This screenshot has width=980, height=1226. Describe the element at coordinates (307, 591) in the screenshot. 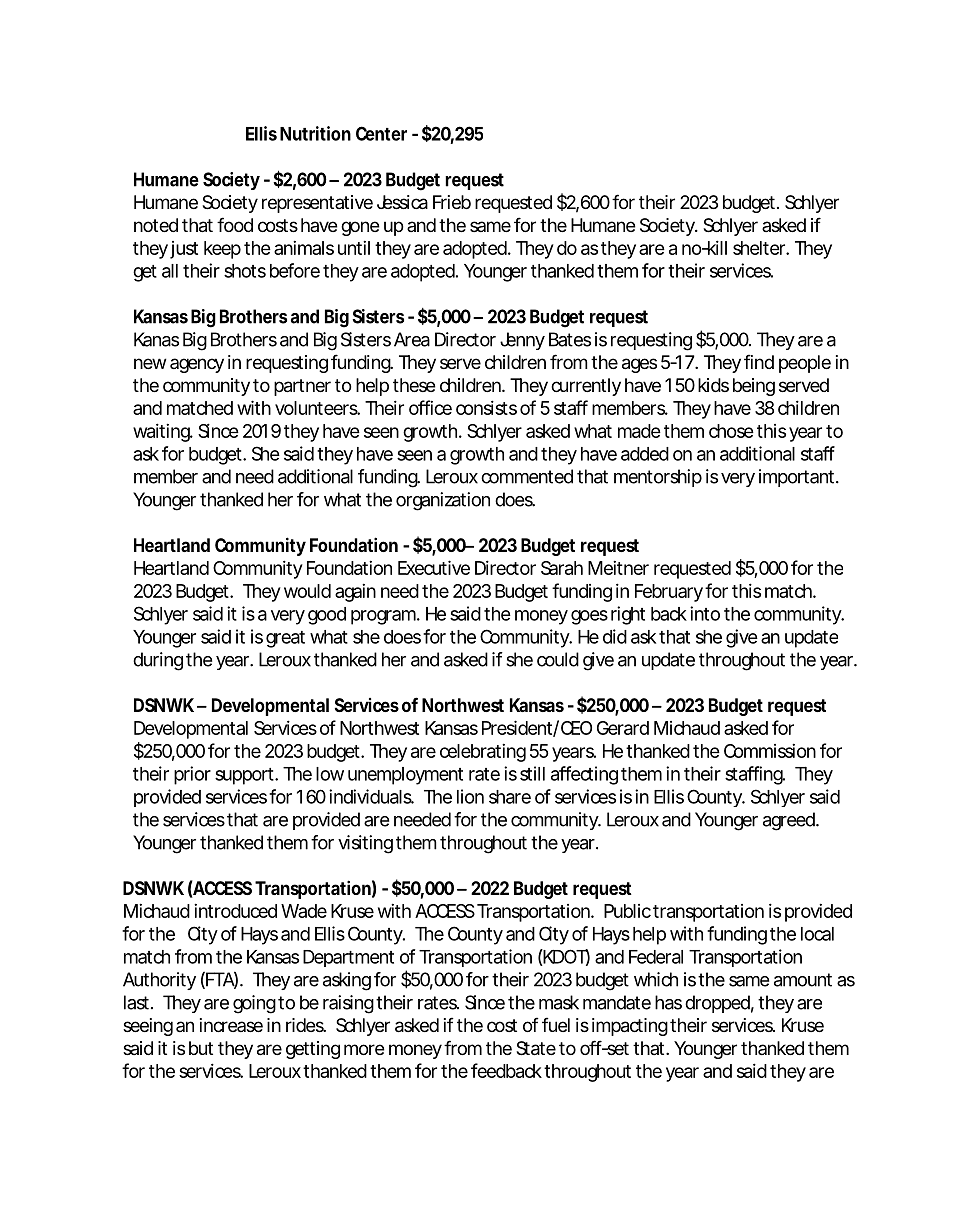

I see `would` at that location.
